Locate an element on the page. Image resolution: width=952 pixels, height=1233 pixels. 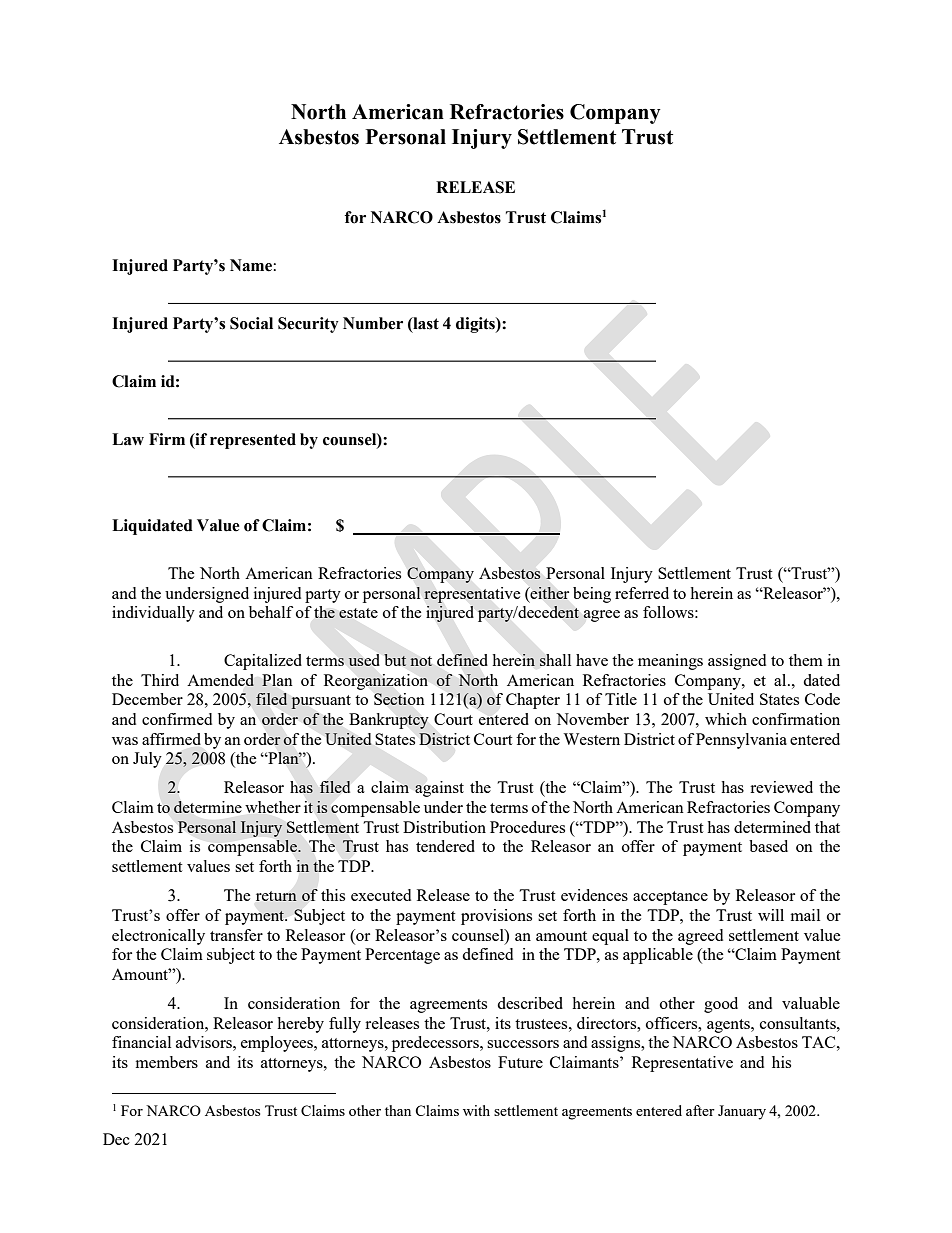
January is located at coordinates (742, 1112).
